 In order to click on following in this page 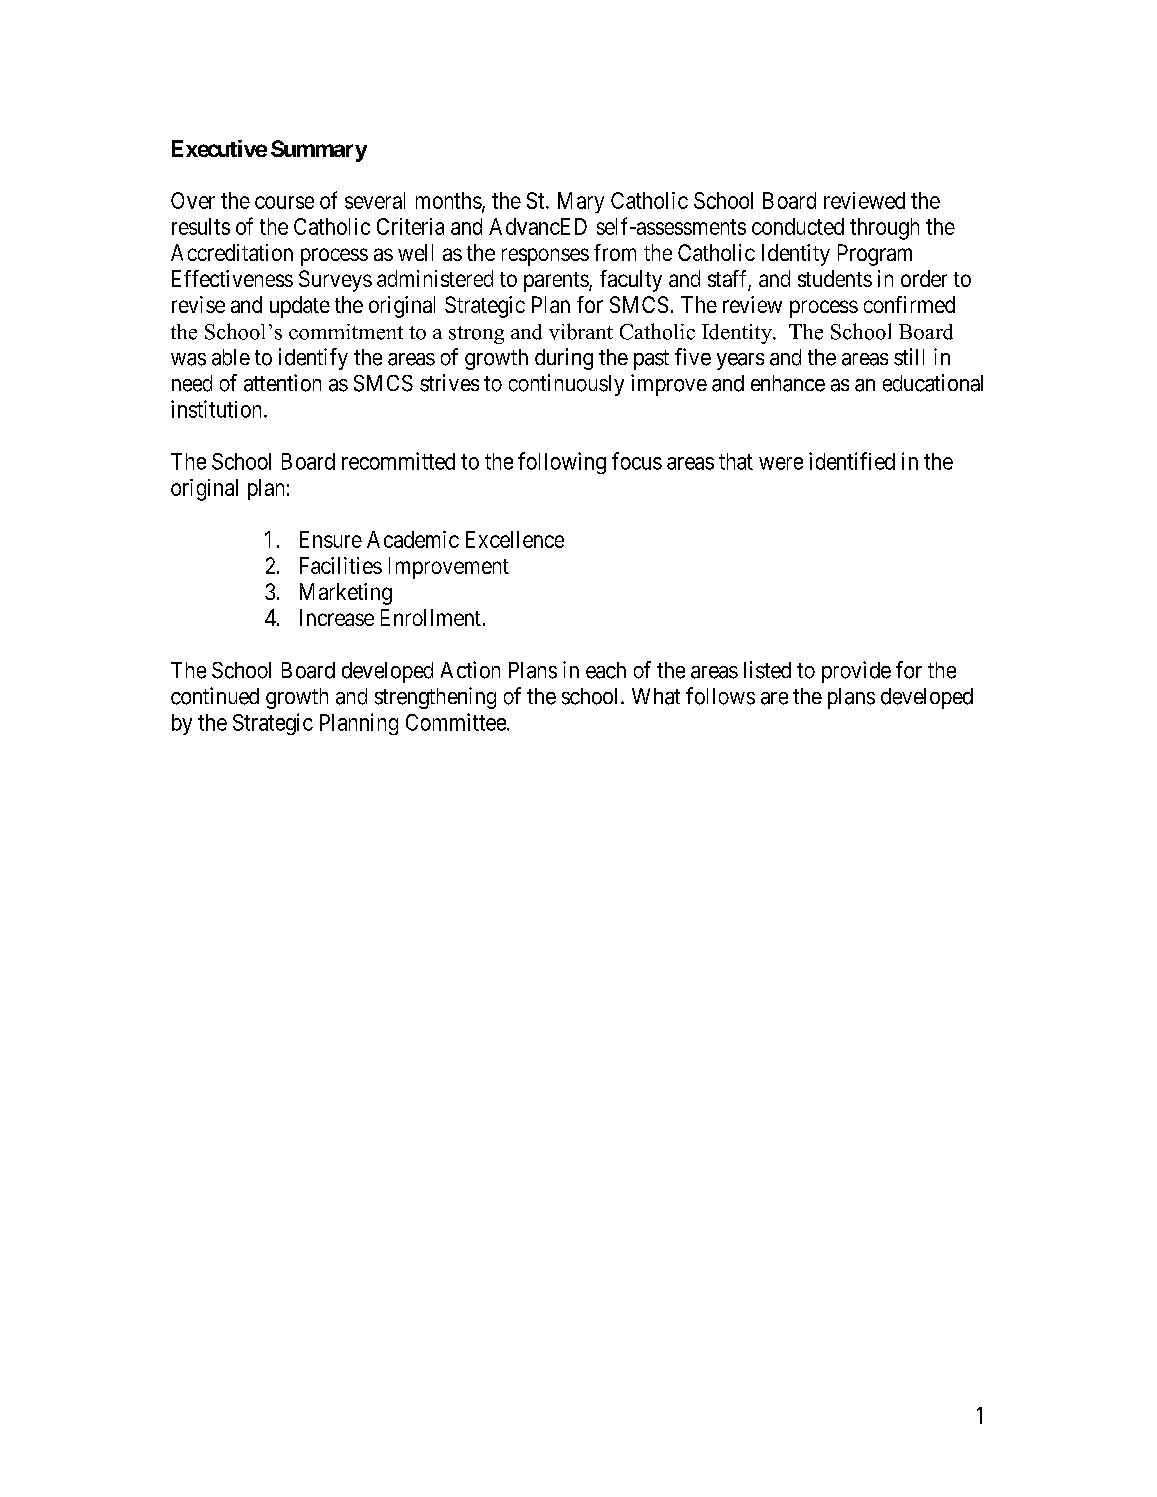, I will do `click(562, 463)`.
